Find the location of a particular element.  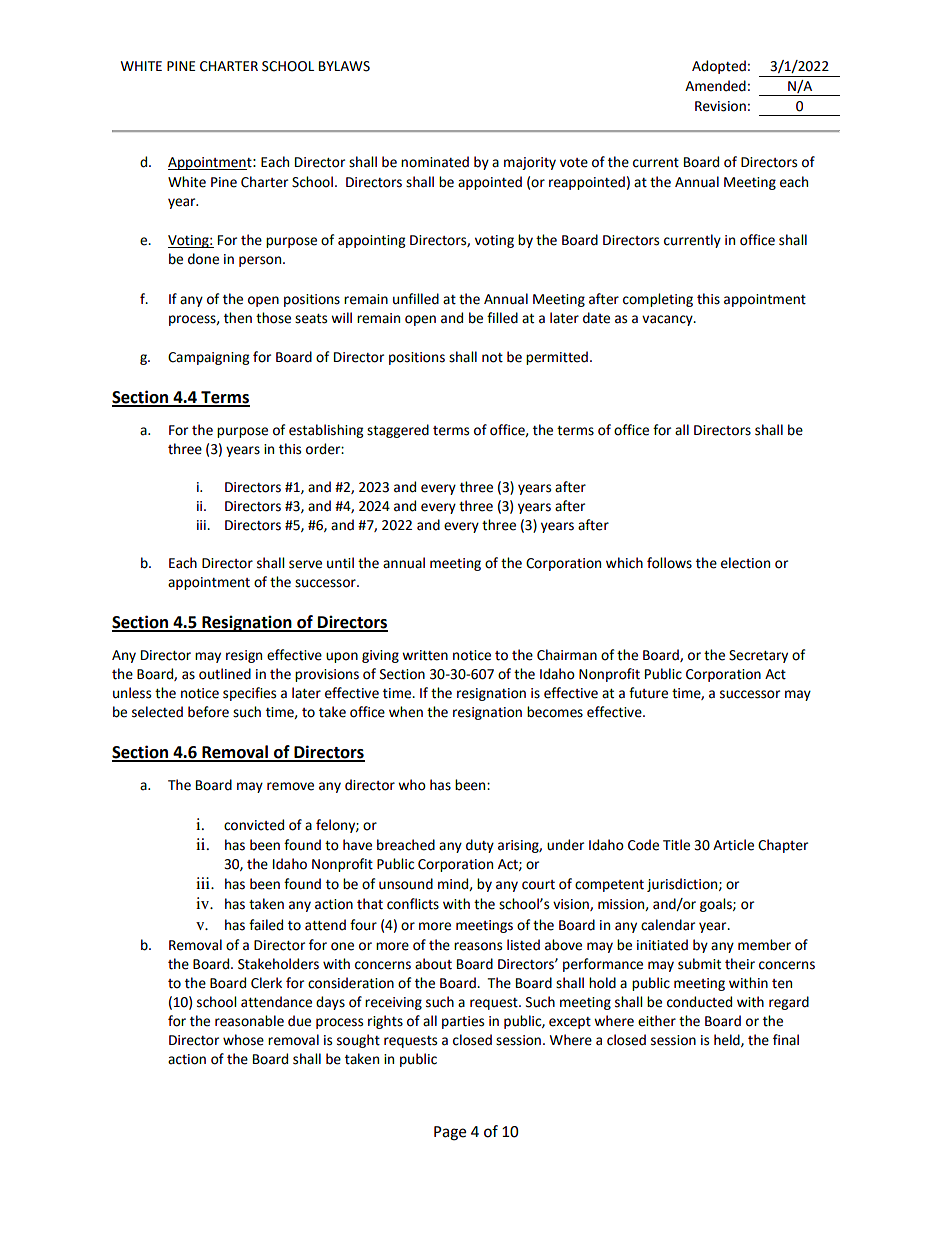

vacancy is located at coordinates (668, 320).
